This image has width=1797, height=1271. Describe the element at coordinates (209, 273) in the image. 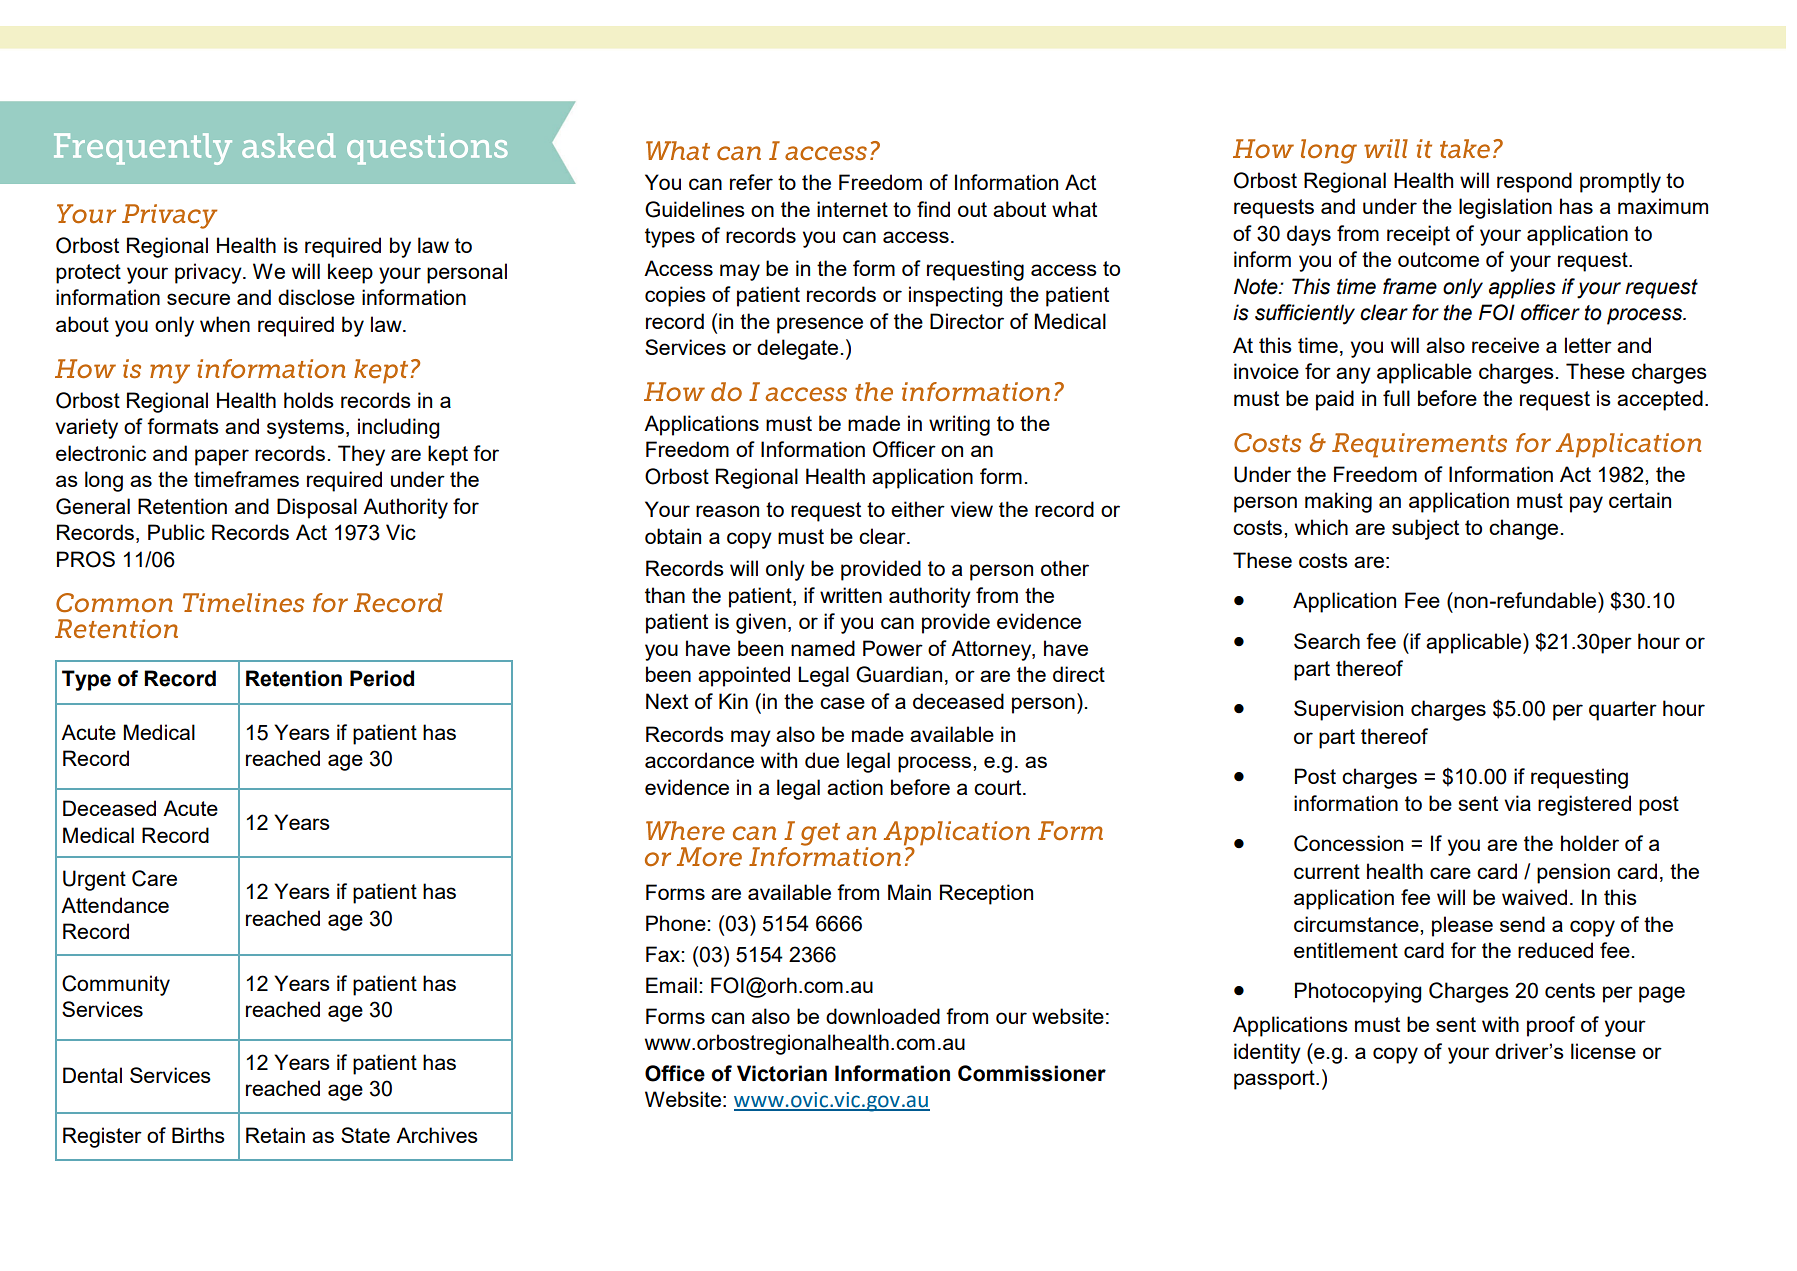

I see `privacy` at that location.
